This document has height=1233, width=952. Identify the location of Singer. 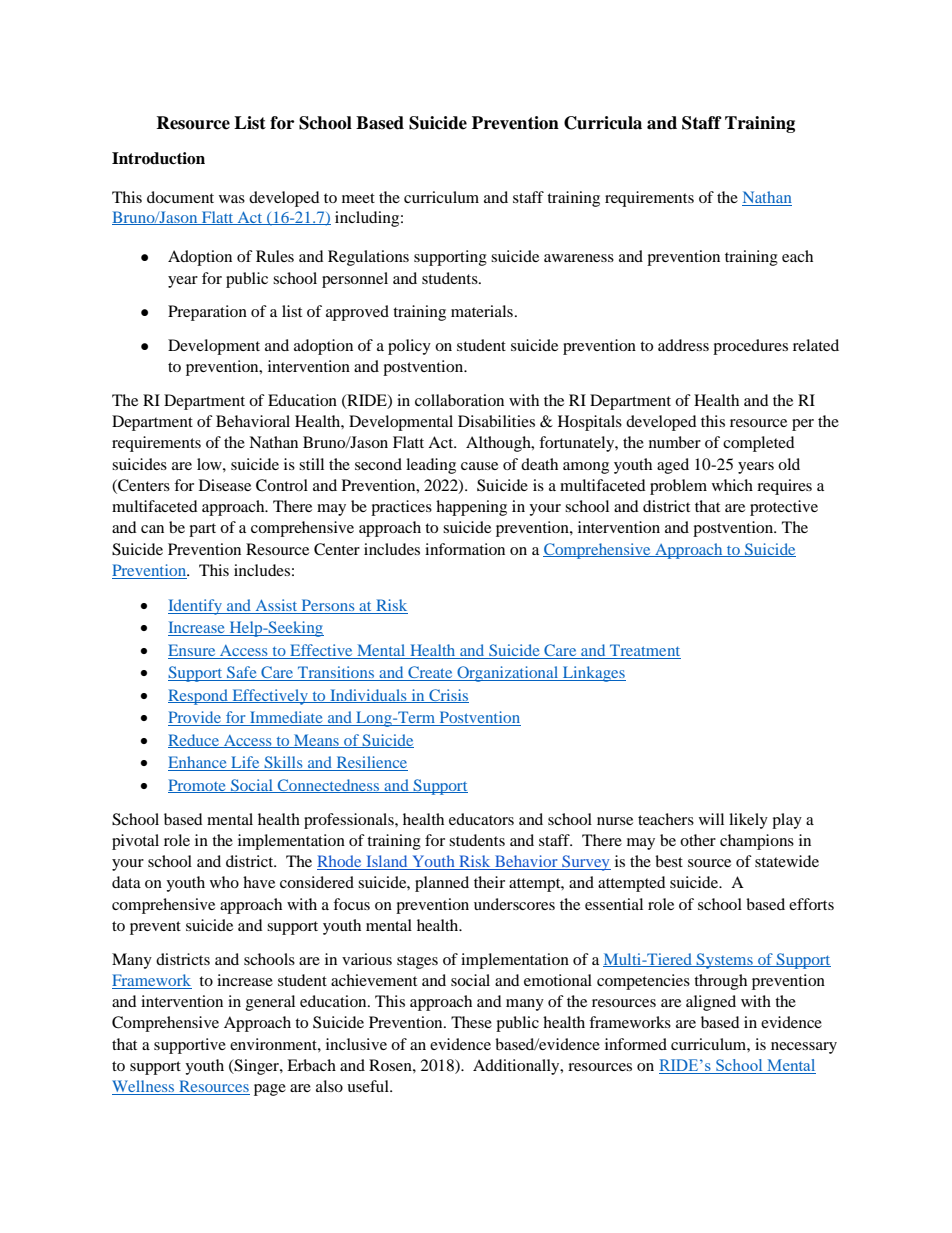
(256, 1067).
